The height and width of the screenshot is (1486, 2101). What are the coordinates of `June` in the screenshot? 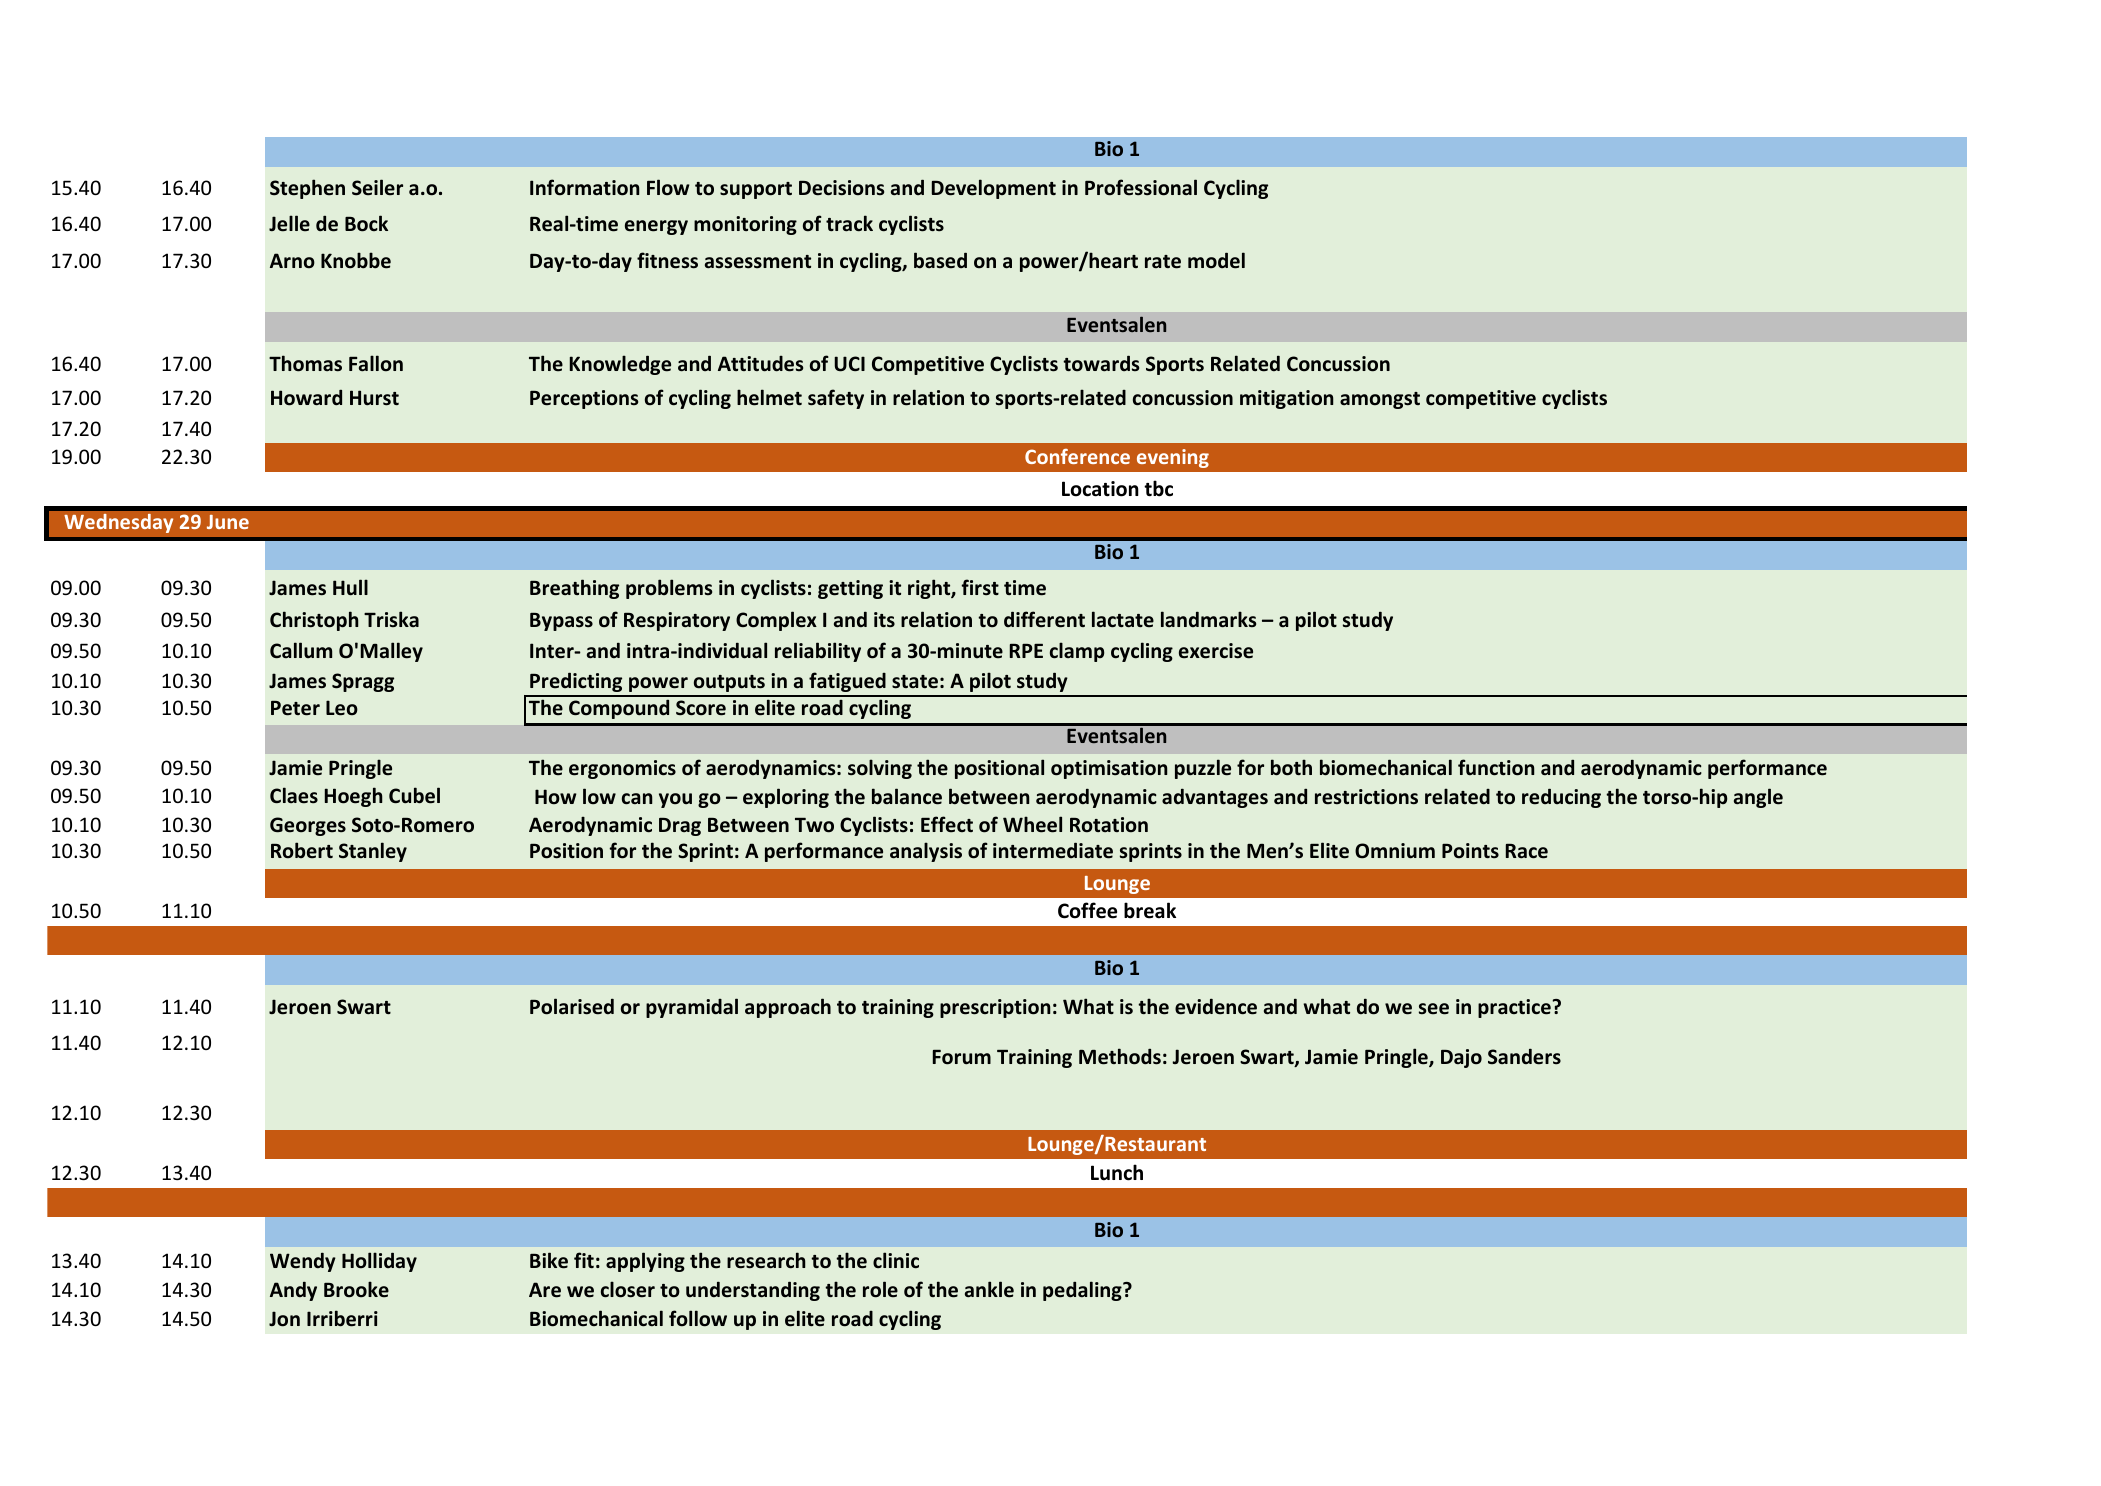 It's located at (228, 522).
